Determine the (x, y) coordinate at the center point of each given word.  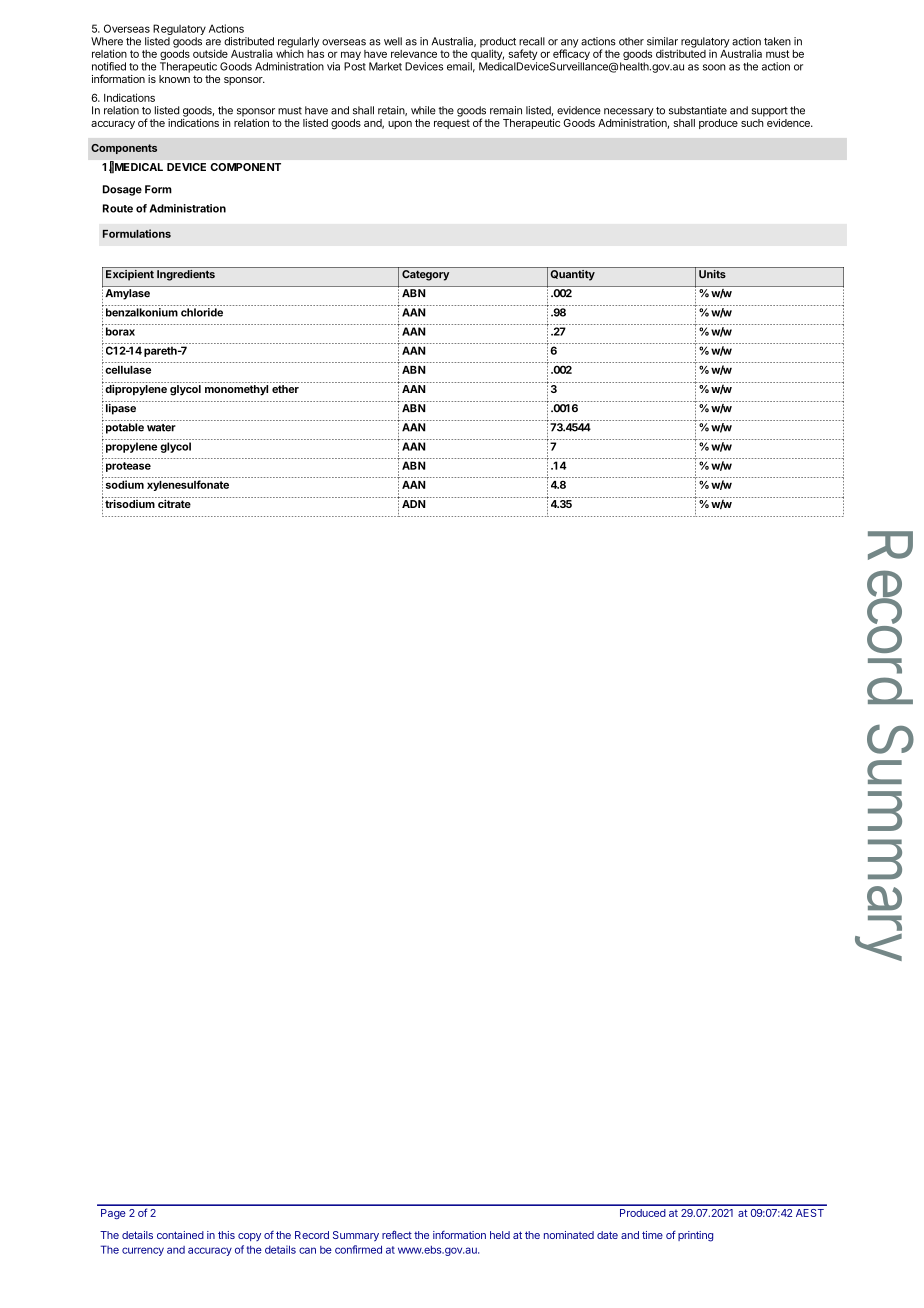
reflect (397, 1234)
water (161, 428)
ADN (414, 504)
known (174, 79)
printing (695, 1236)
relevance (414, 54)
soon (714, 67)
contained (180, 1235)
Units (712, 274)
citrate (174, 503)
